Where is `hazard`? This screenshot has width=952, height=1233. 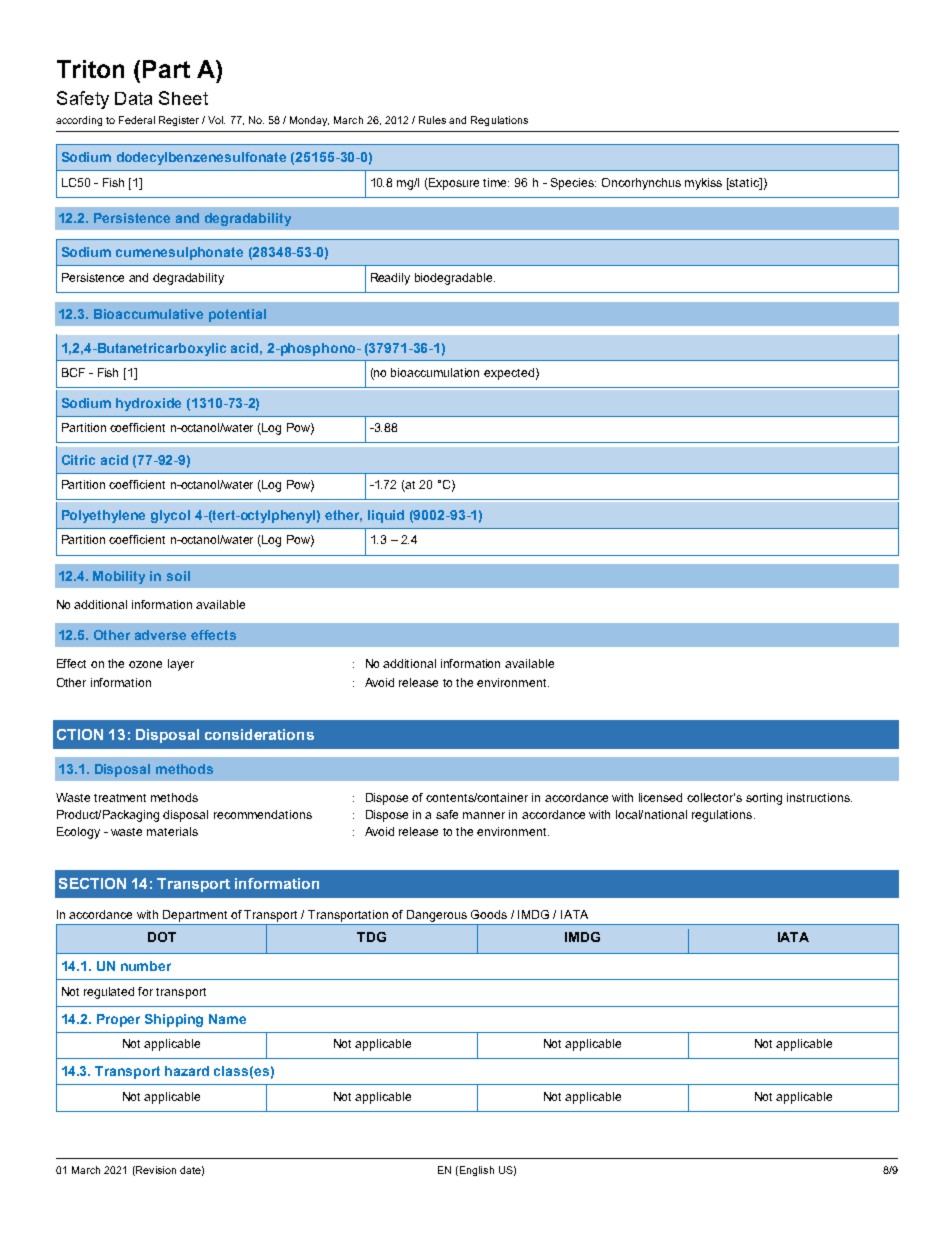
hazard is located at coordinates (187, 1071).
